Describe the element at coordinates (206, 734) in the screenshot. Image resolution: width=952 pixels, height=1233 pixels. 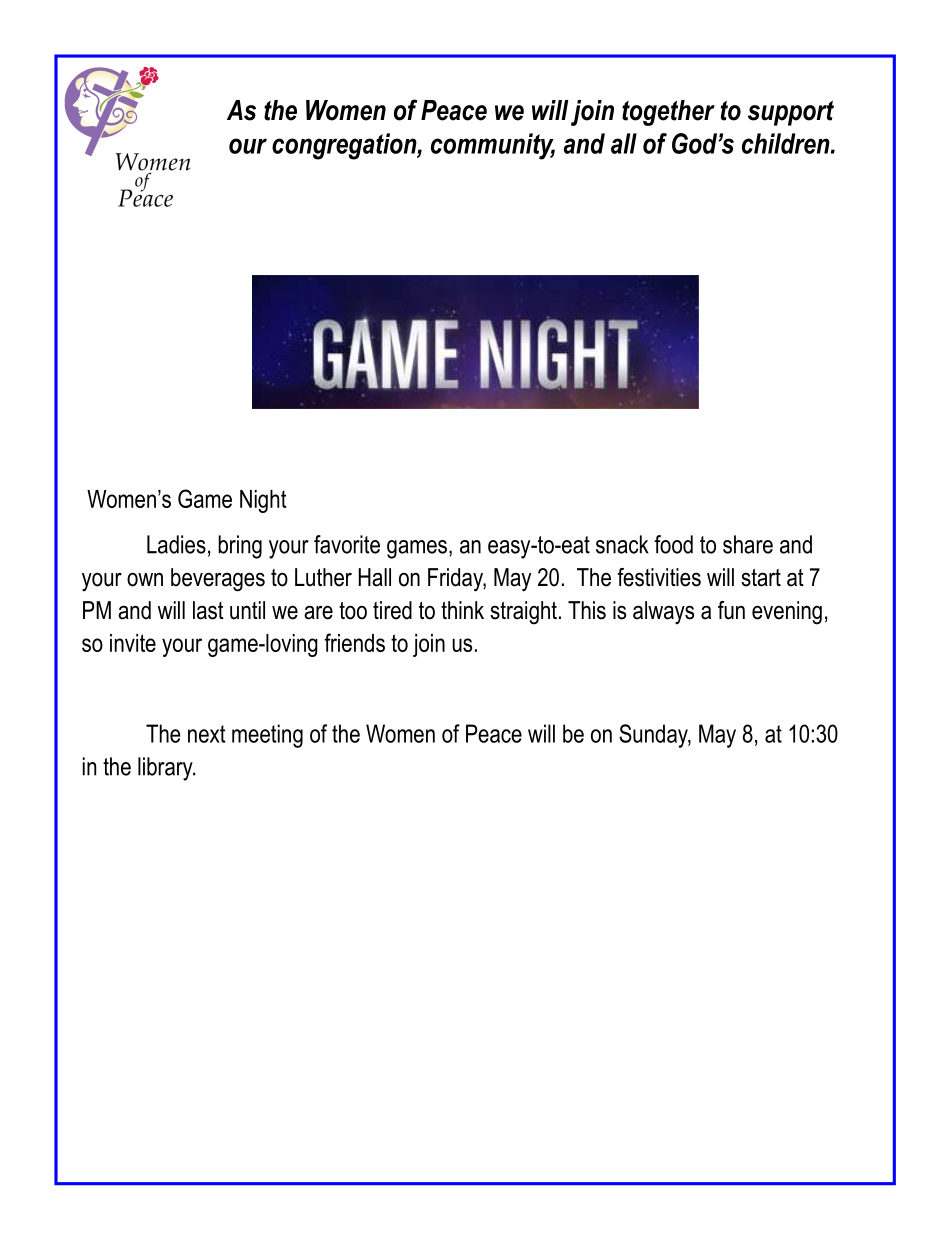
I see `next` at that location.
